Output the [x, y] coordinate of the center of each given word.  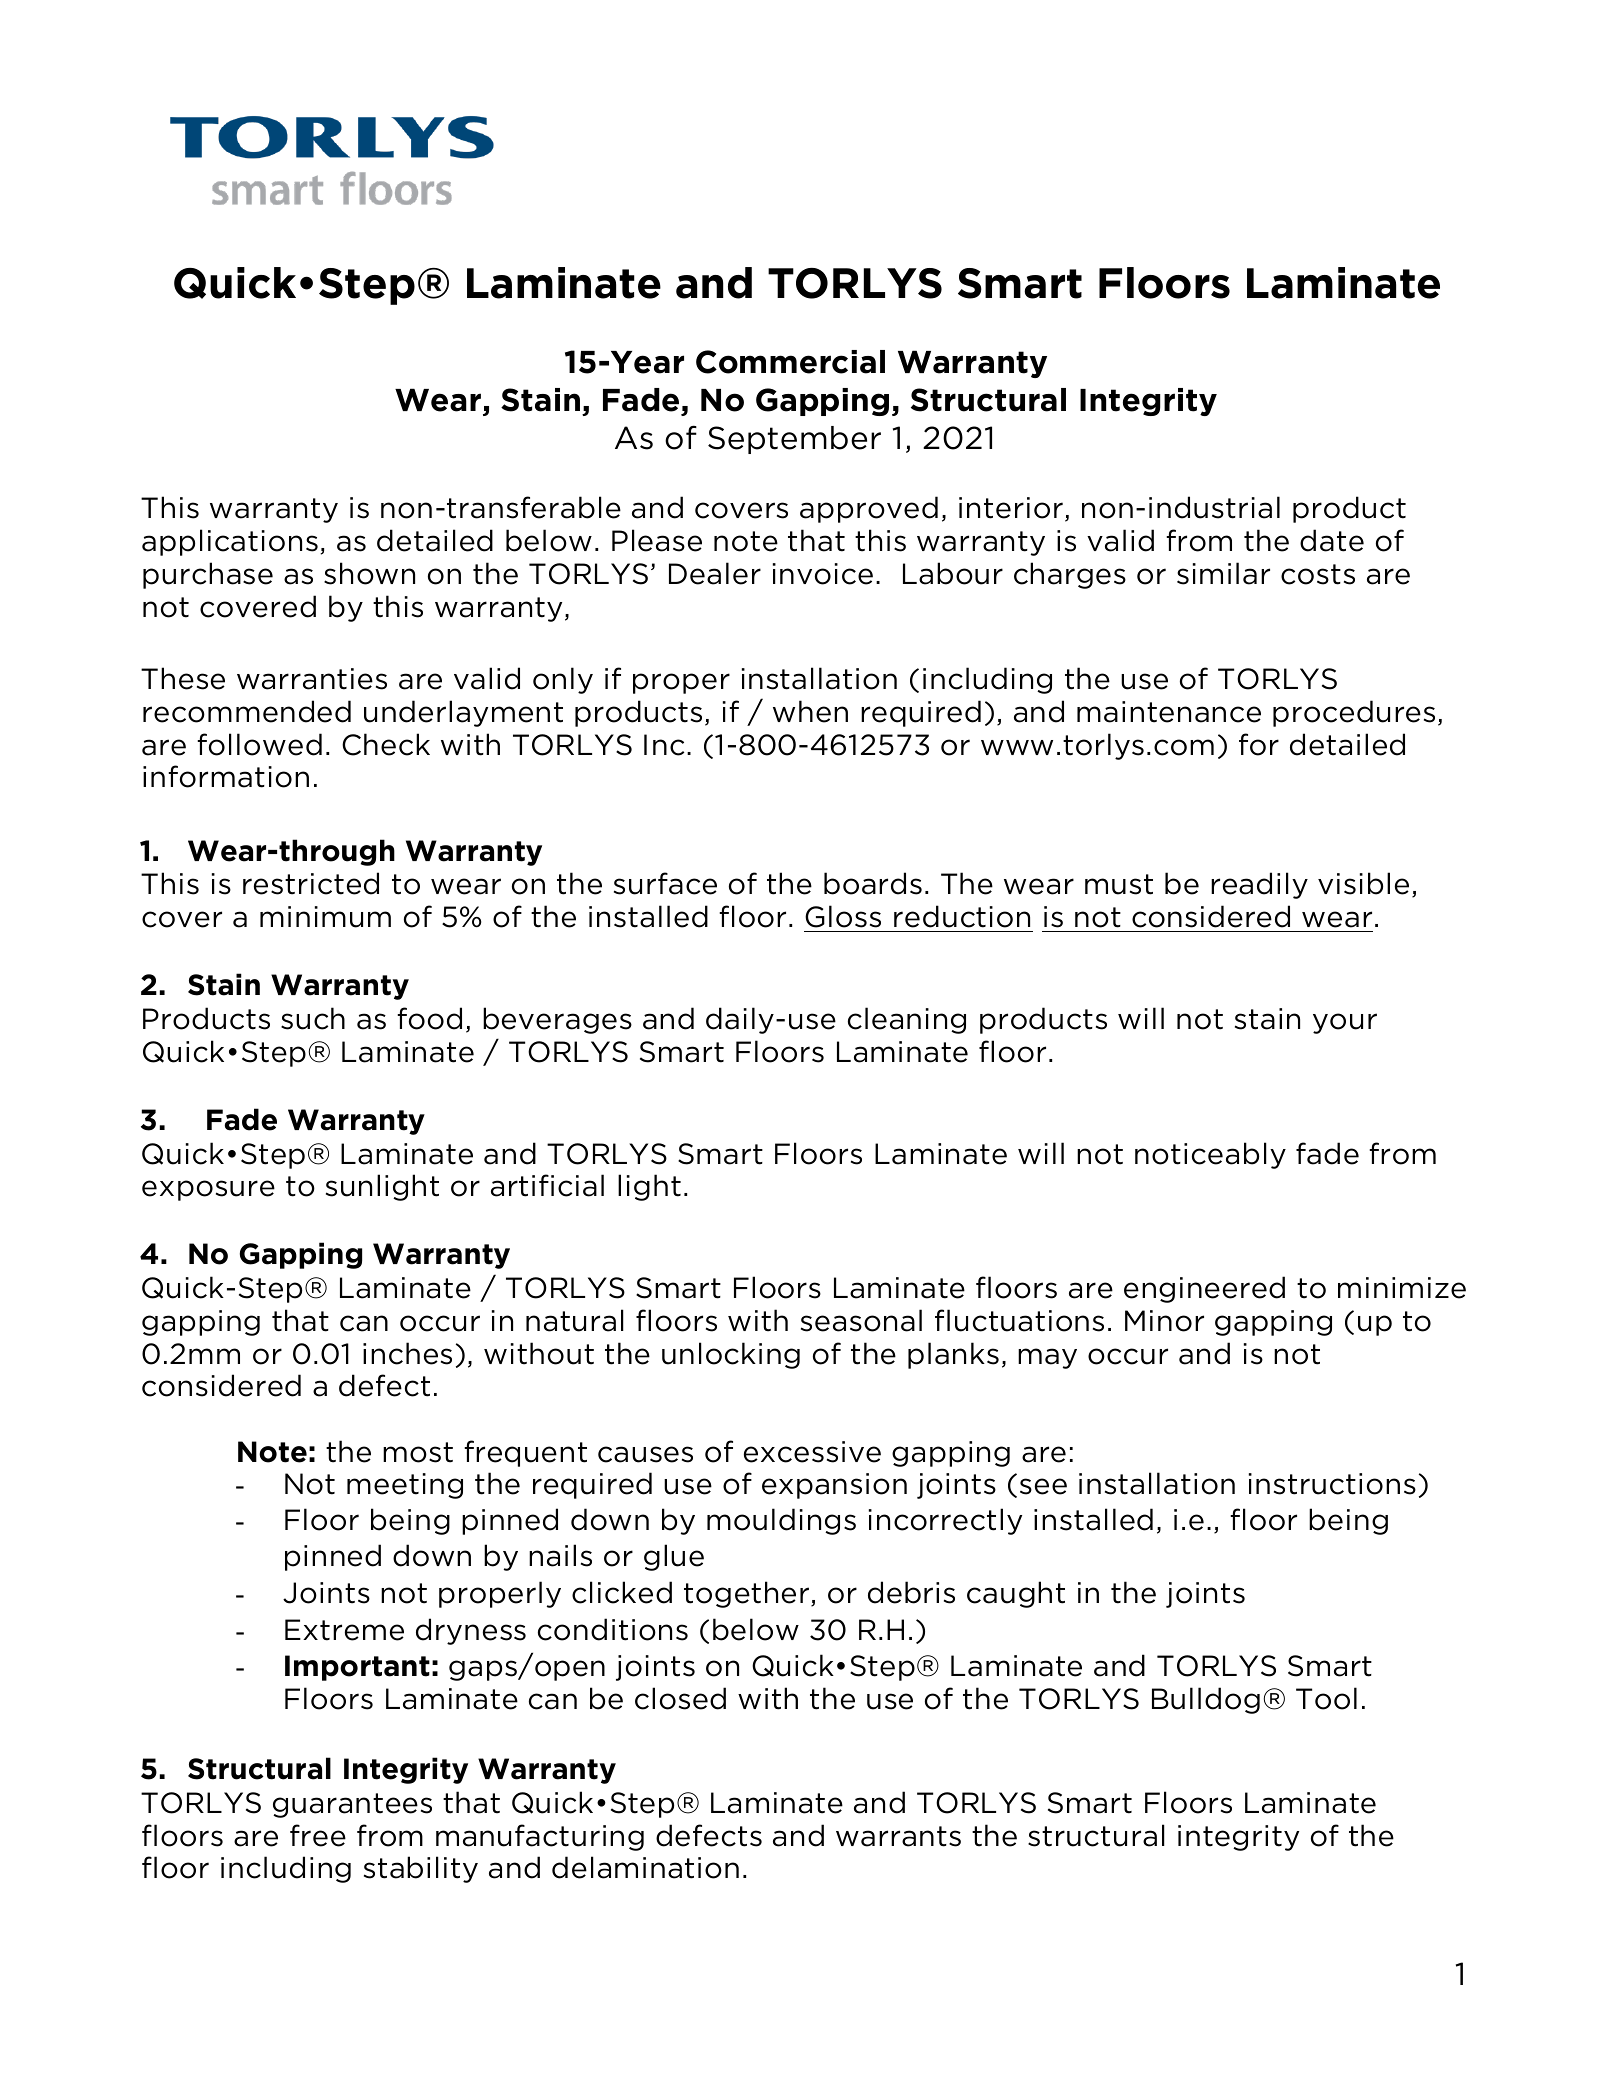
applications [230, 542]
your [1345, 1023]
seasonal [861, 1320]
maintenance [1169, 712]
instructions [1332, 1484]
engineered [1204, 1289]
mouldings [781, 1521]
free [318, 1835]
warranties [312, 679]
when [810, 711]
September [794, 440]
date [1332, 540]
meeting [405, 1486]
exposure [208, 1190]
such [313, 1018]
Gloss [843, 916]
